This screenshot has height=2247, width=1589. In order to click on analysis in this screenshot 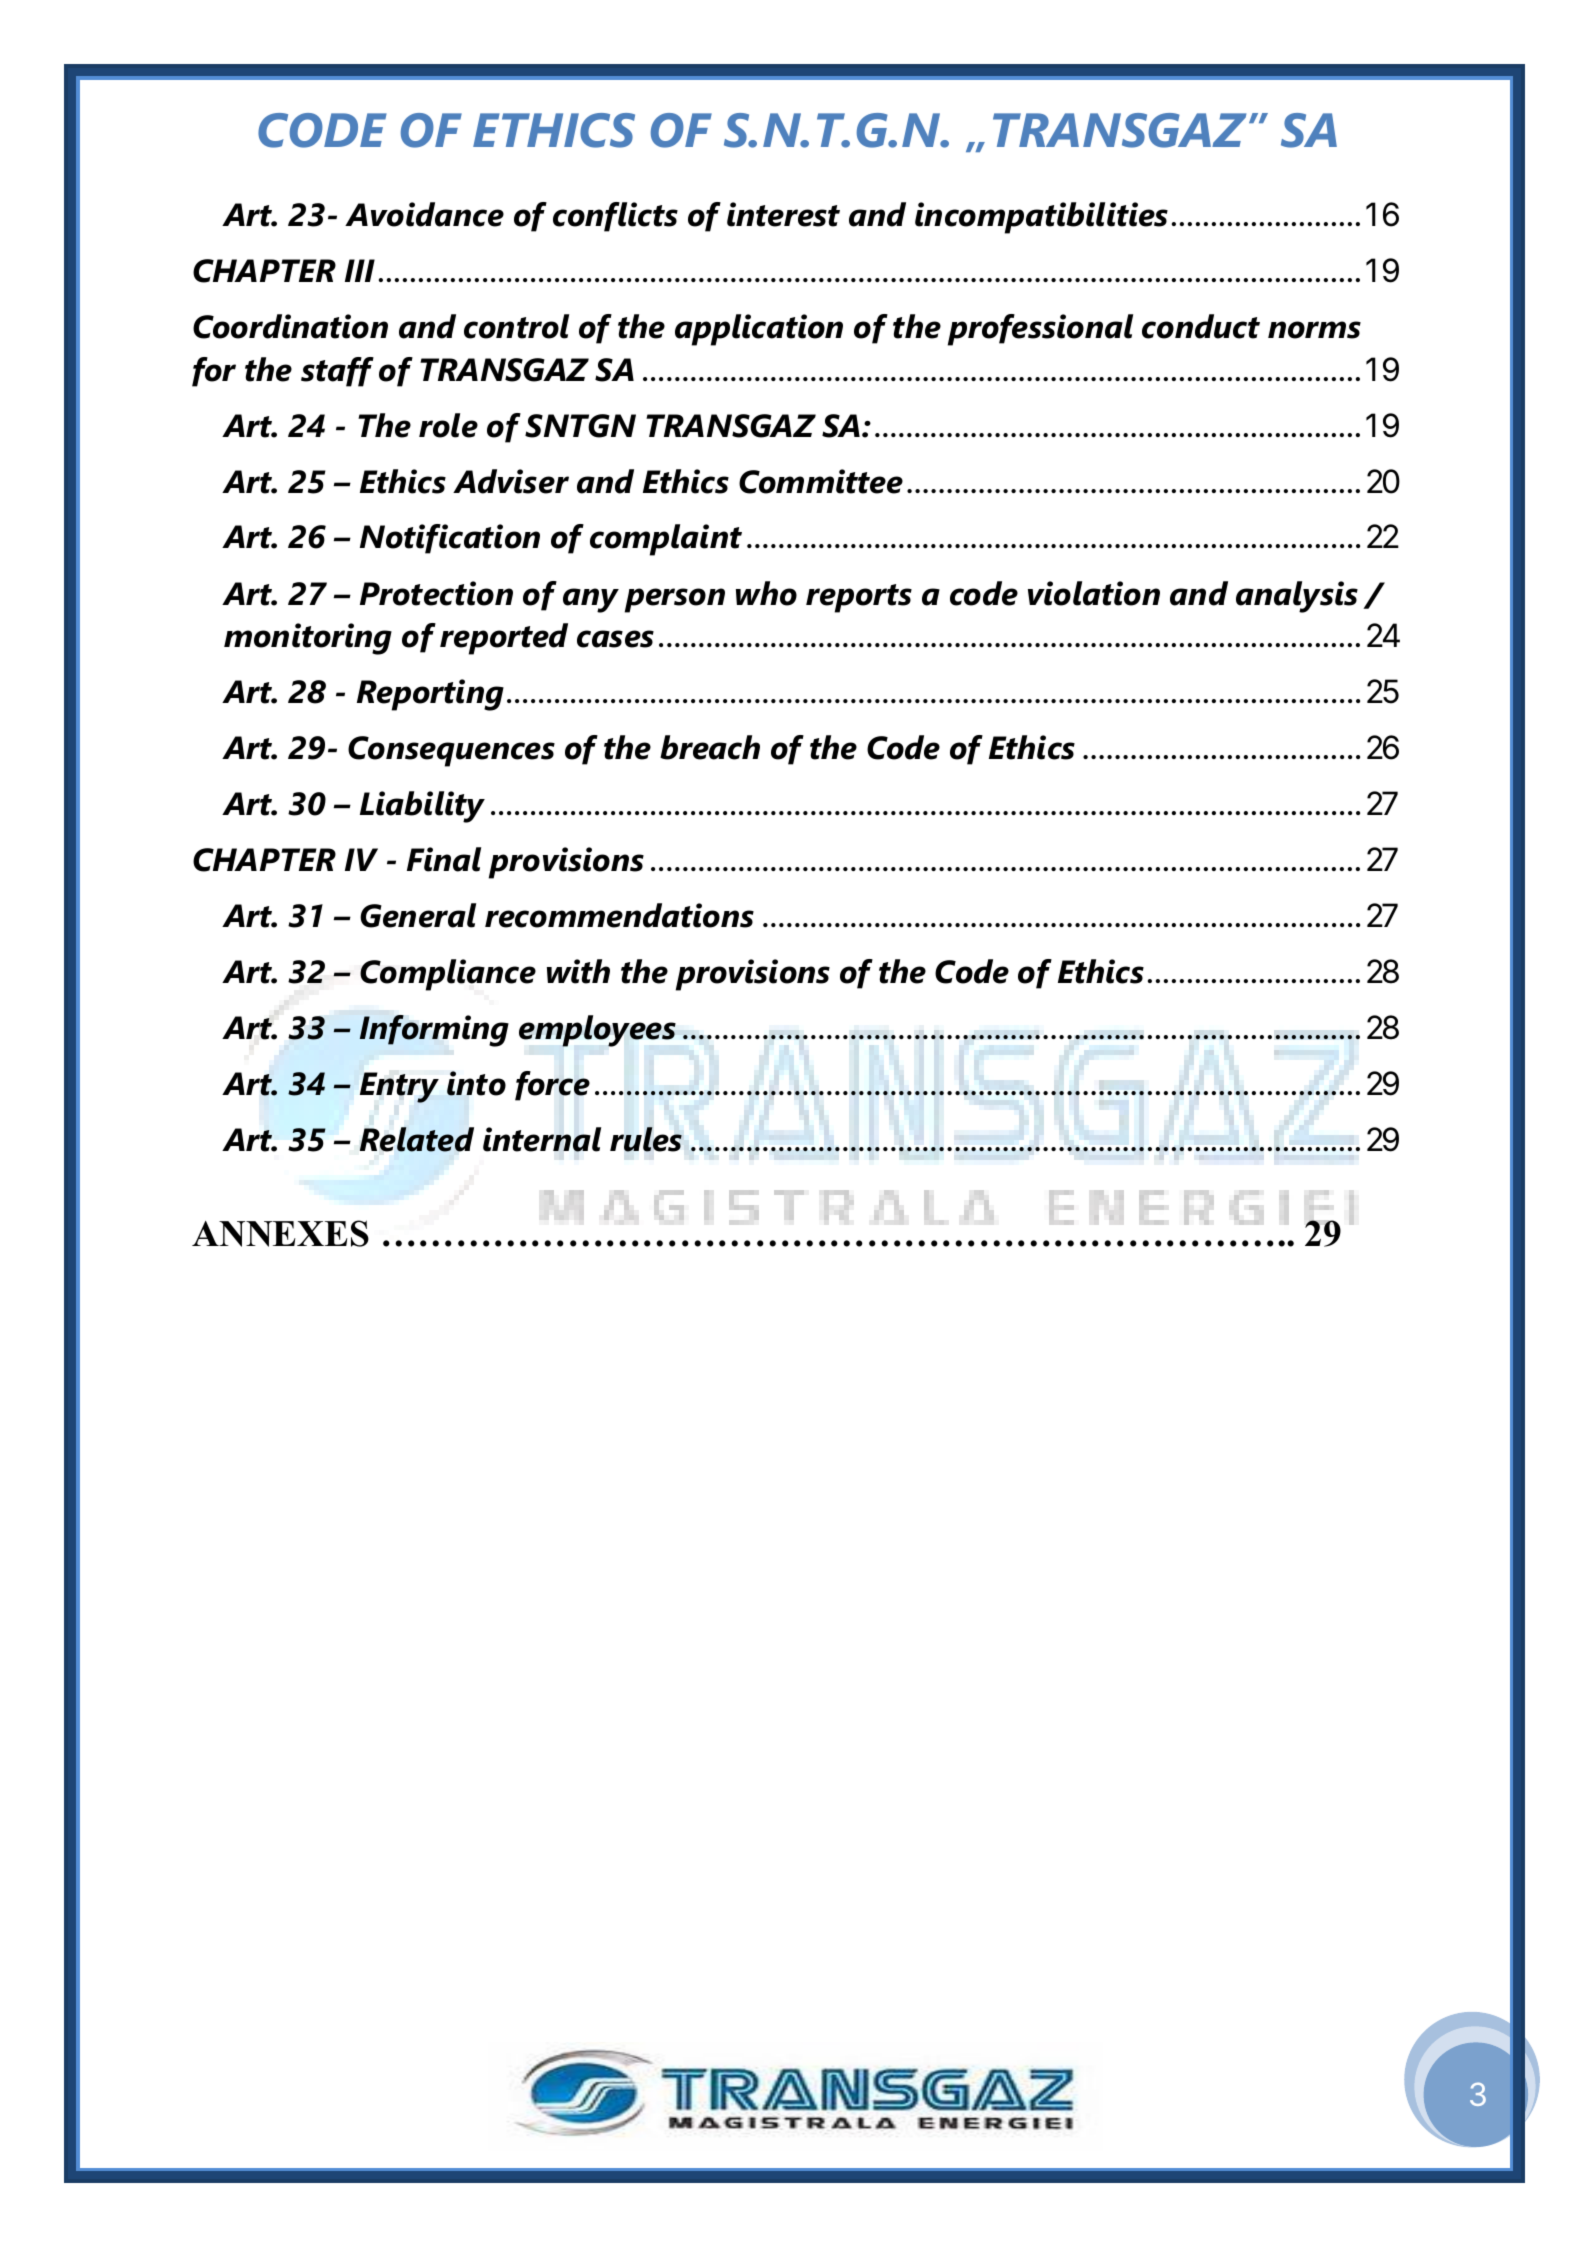, I will do `click(1297, 597)`.
